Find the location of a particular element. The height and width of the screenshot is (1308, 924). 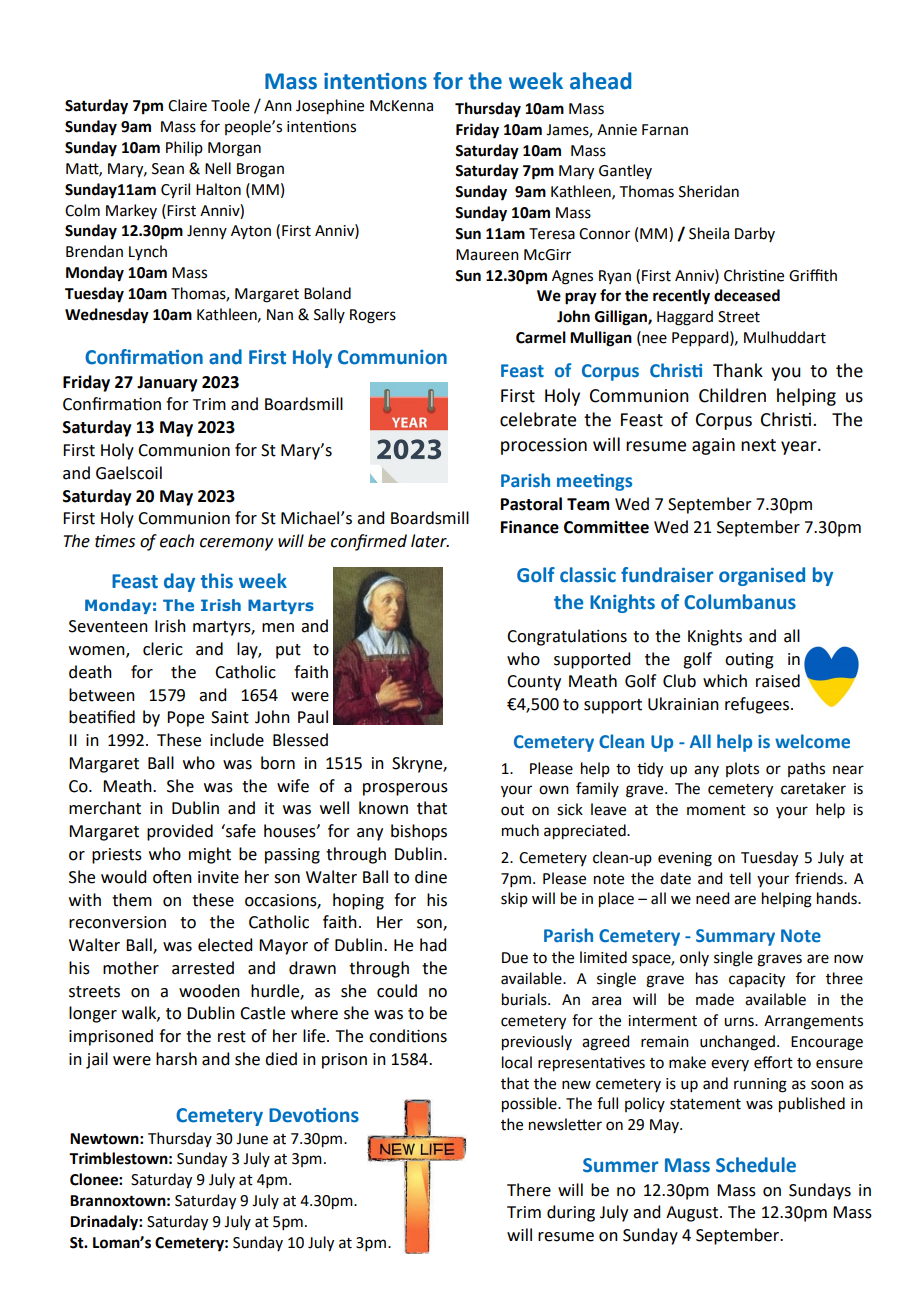

moment is located at coordinates (716, 810).
